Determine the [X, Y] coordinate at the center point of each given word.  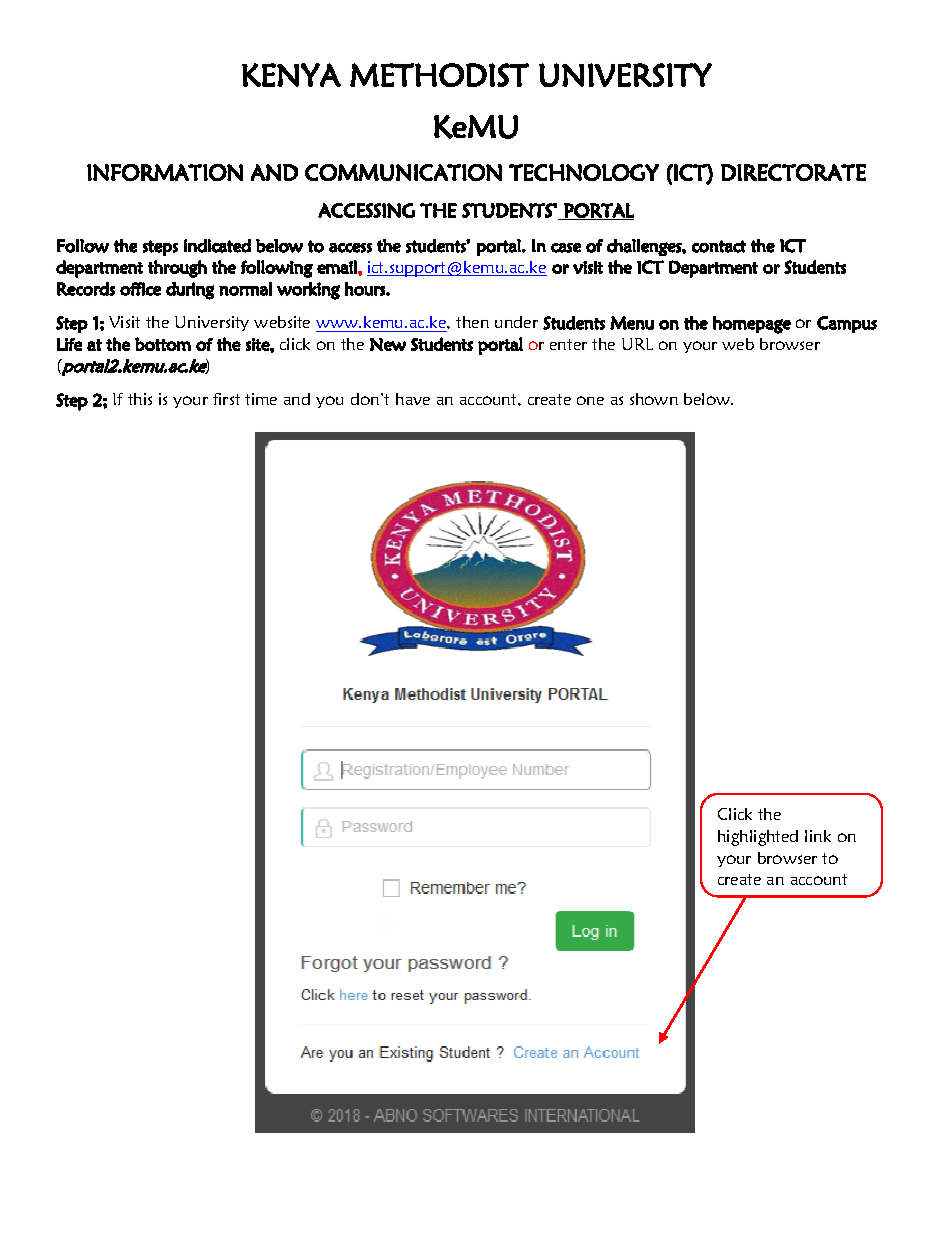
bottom [163, 344]
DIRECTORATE [793, 172]
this [140, 399]
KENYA [291, 75]
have [413, 399]
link [818, 836]
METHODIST [439, 75]
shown [654, 399]
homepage [752, 325]
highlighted [758, 838]
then [472, 322]
